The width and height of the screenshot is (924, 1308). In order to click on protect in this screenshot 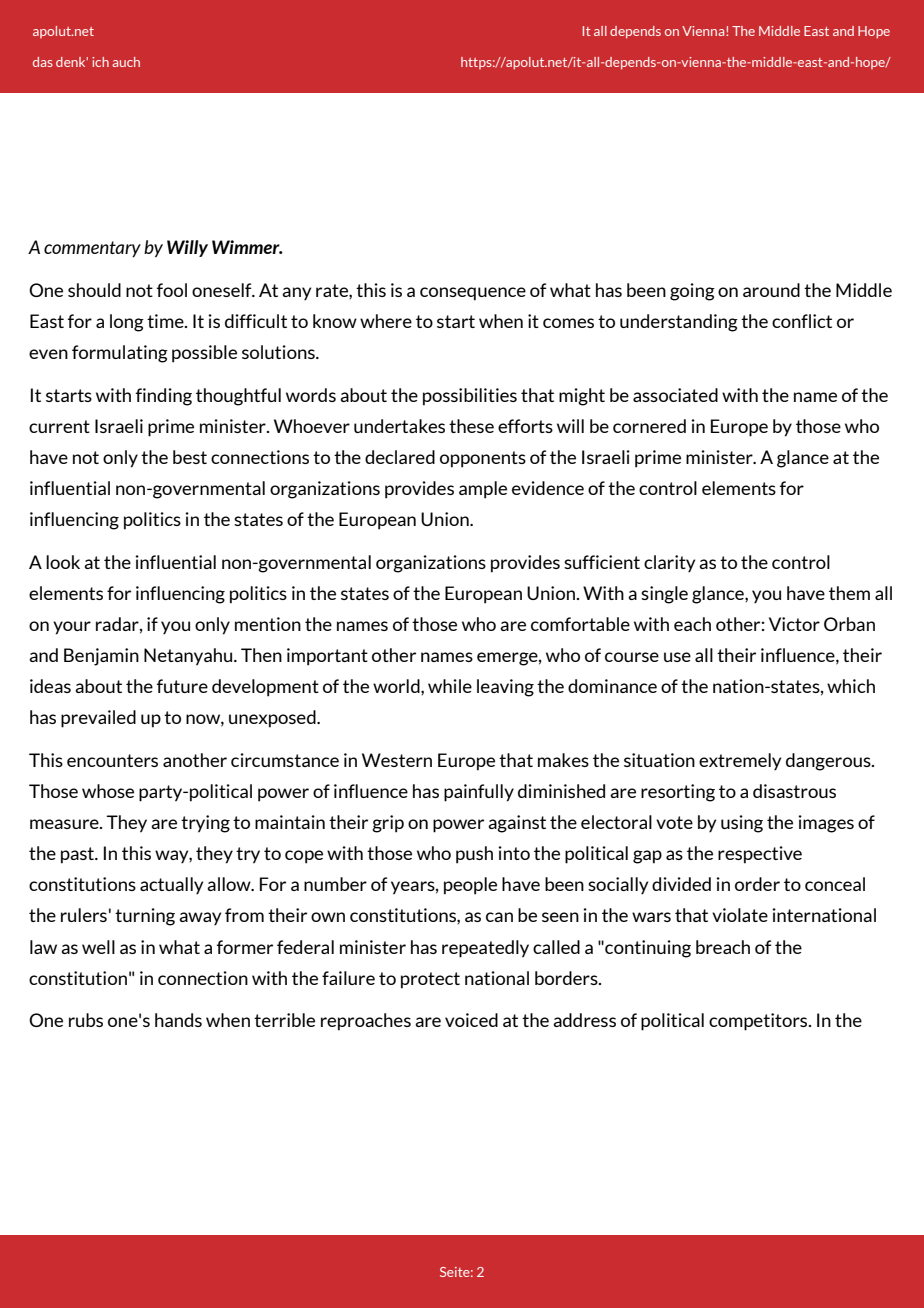, I will do `click(430, 980)`.
